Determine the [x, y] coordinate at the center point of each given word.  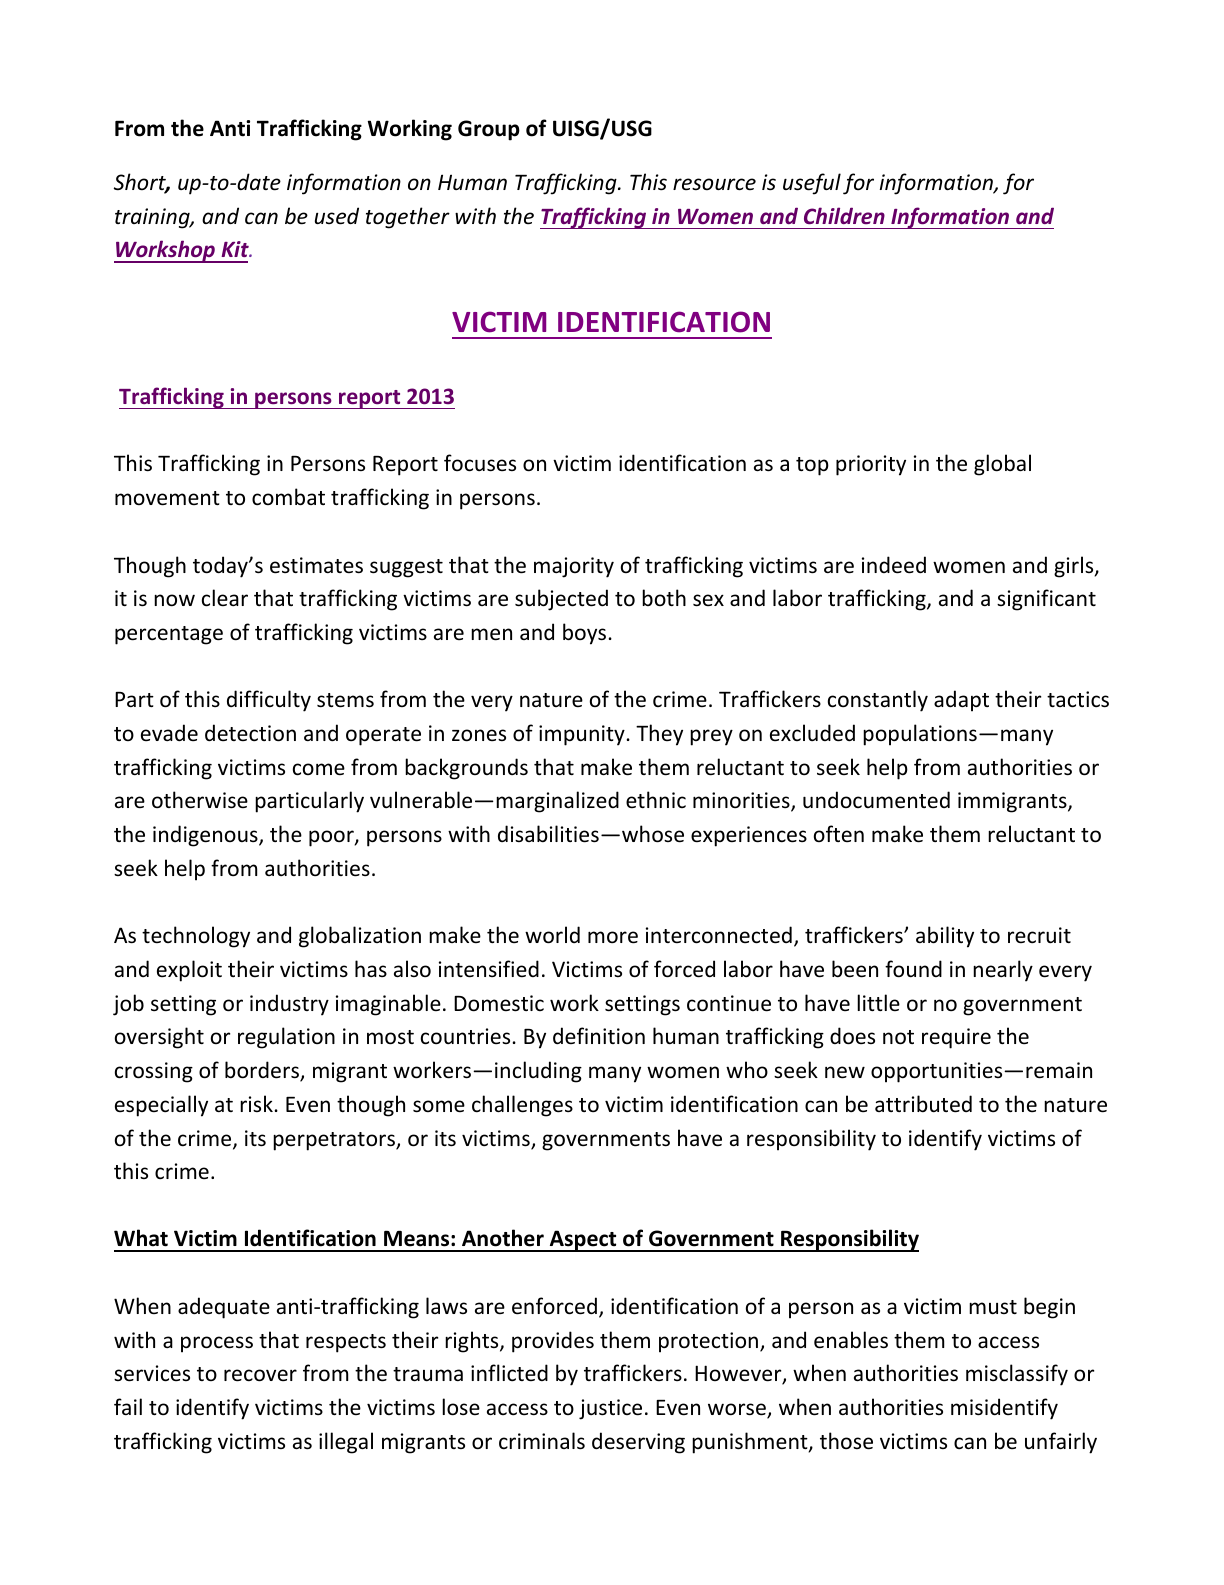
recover [260, 1375]
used [337, 216]
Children [844, 215]
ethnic [656, 799]
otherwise [200, 800]
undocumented [876, 800]
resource [714, 184]
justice [610, 1409]
